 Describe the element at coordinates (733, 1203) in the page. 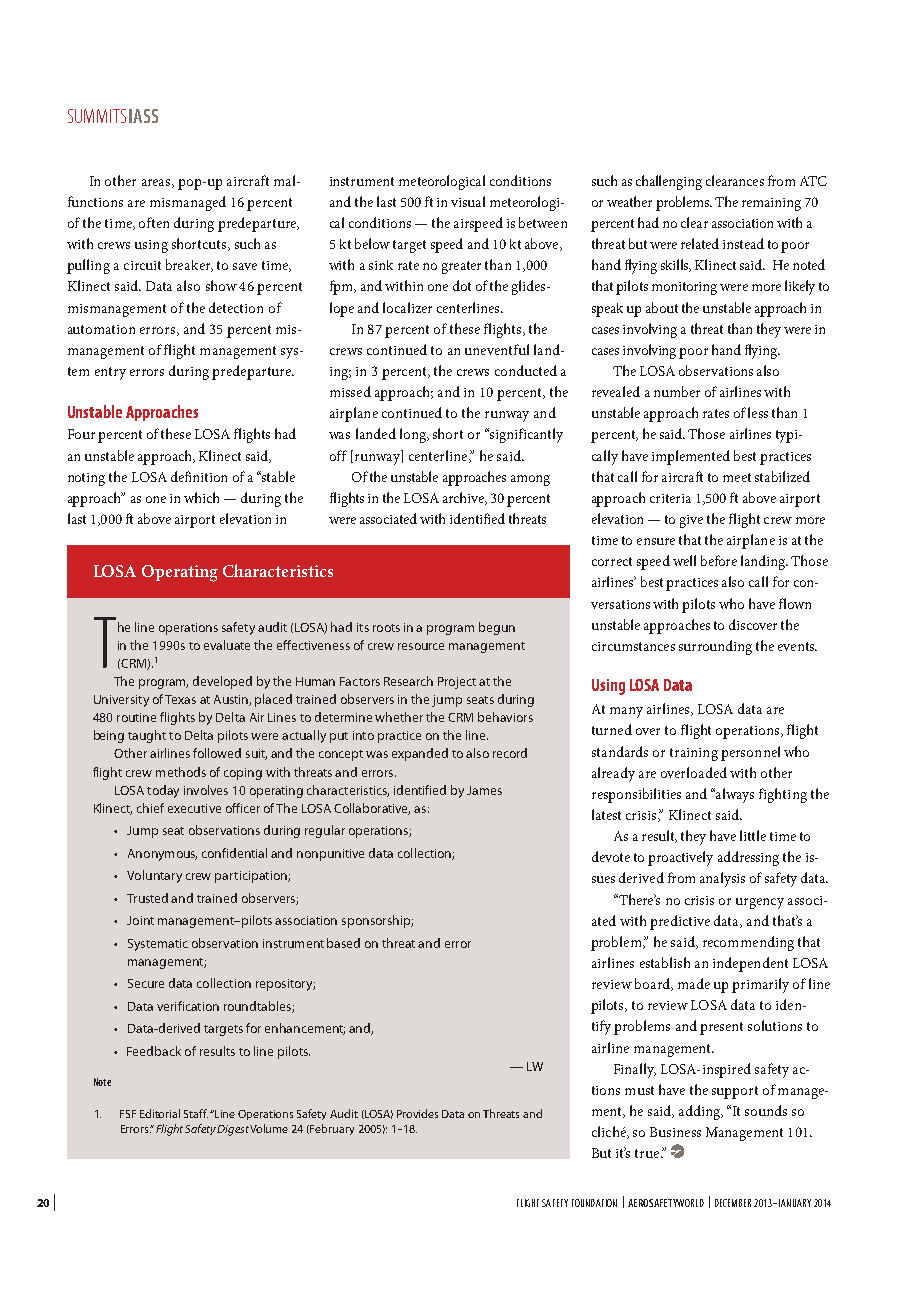

I see `DECEMBER` at that location.
